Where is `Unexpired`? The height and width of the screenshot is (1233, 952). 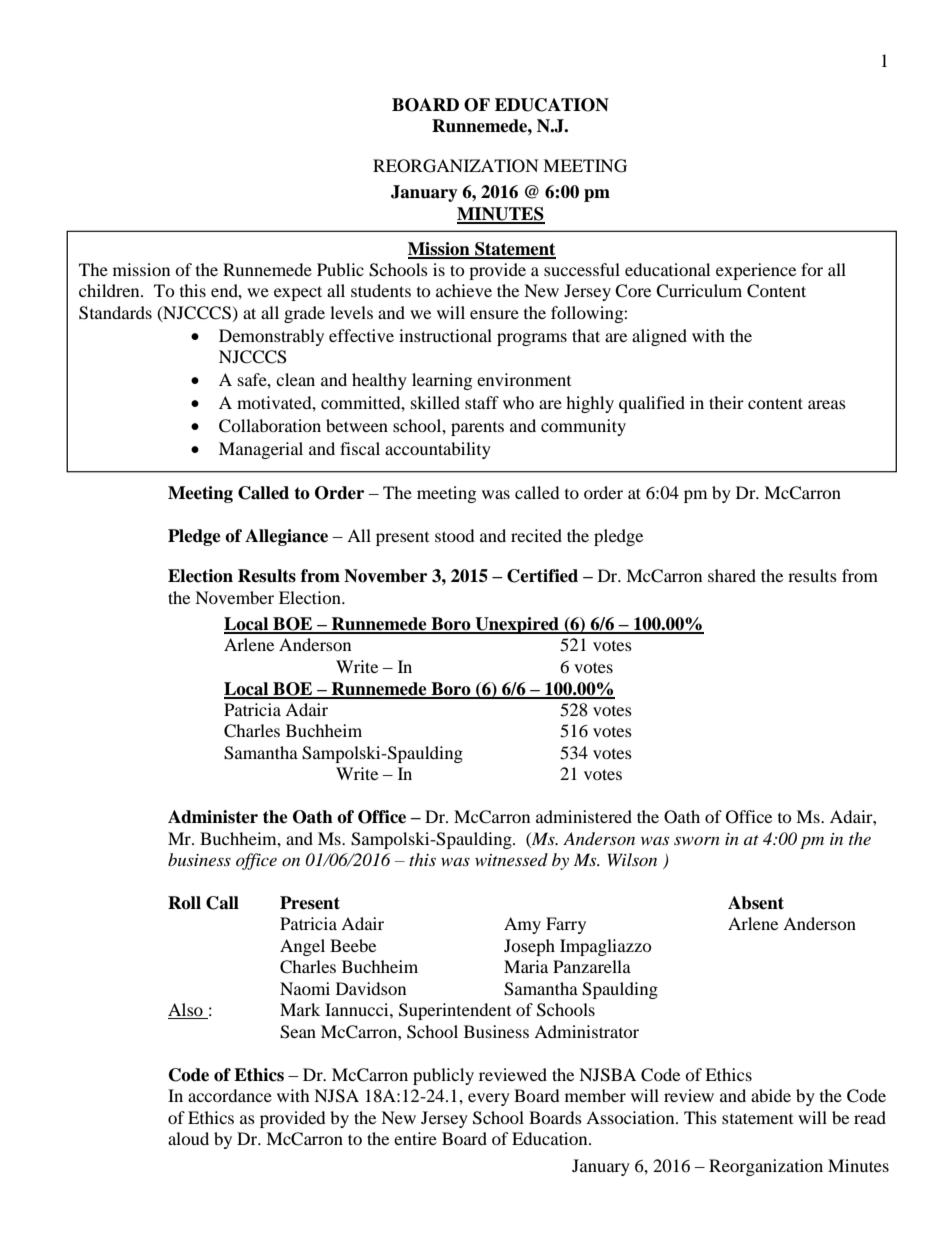 Unexpired is located at coordinates (517, 625).
